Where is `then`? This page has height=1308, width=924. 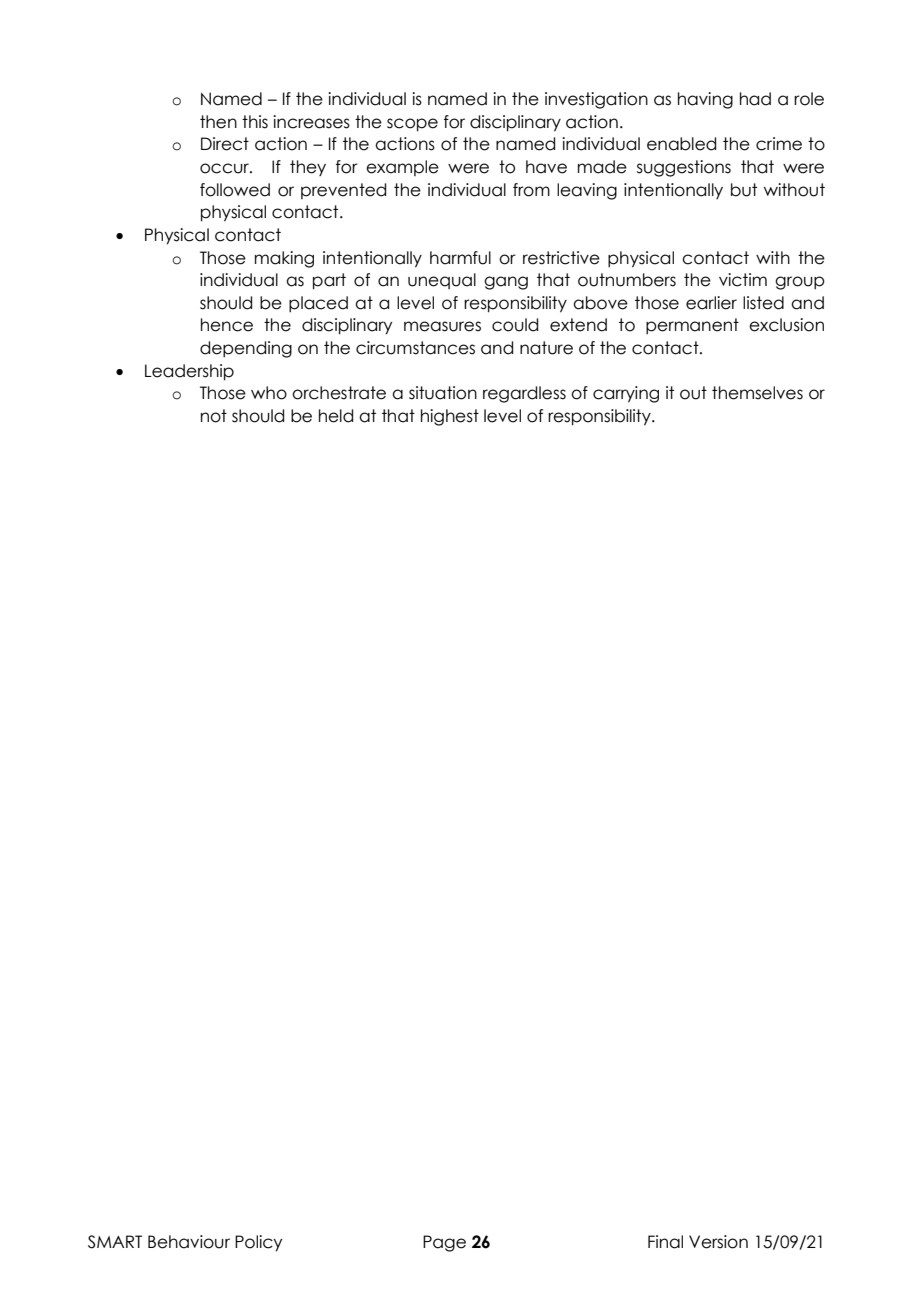
then is located at coordinates (218, 122).
